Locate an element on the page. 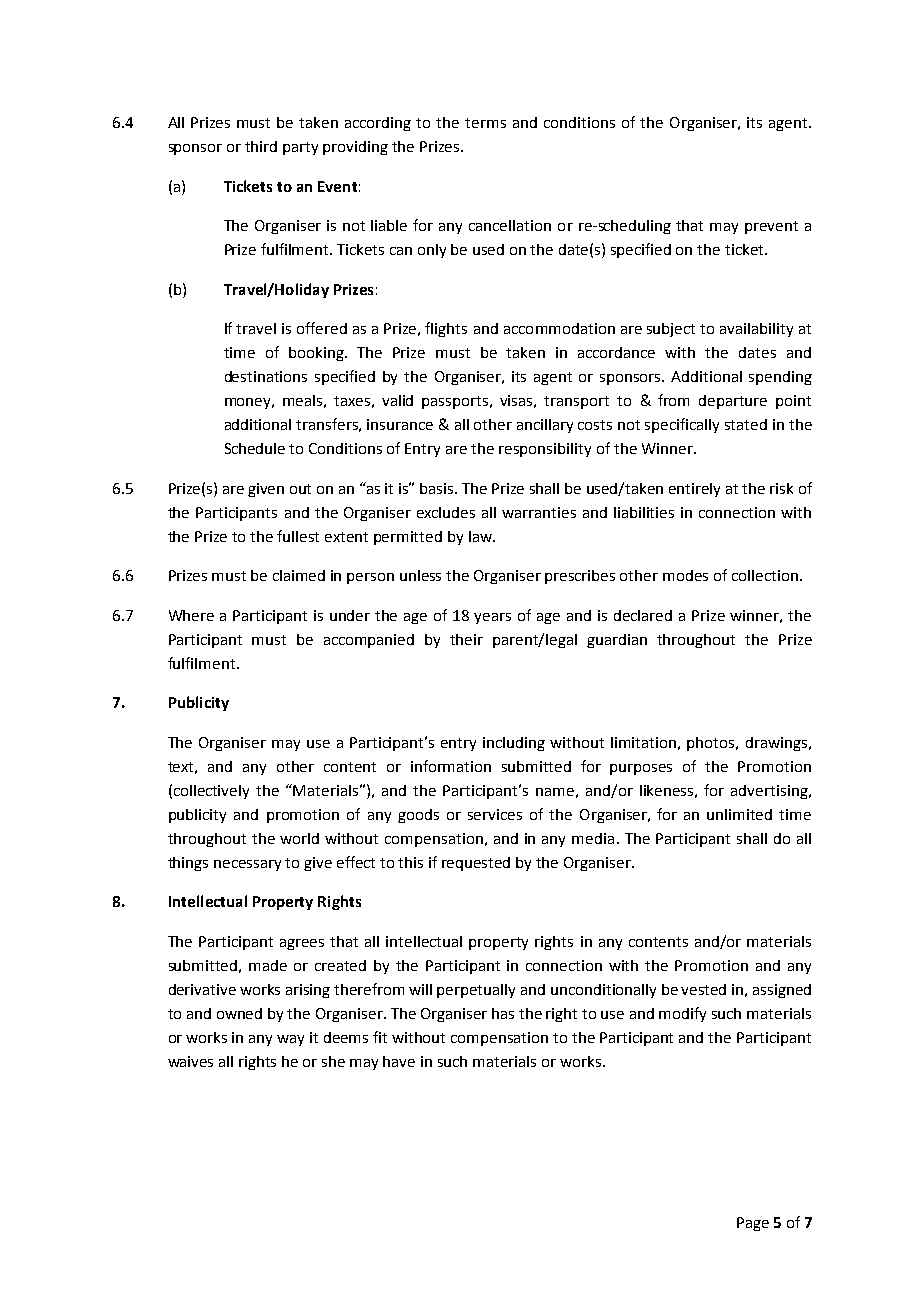  fullest is located at coordinates (298, 536).
